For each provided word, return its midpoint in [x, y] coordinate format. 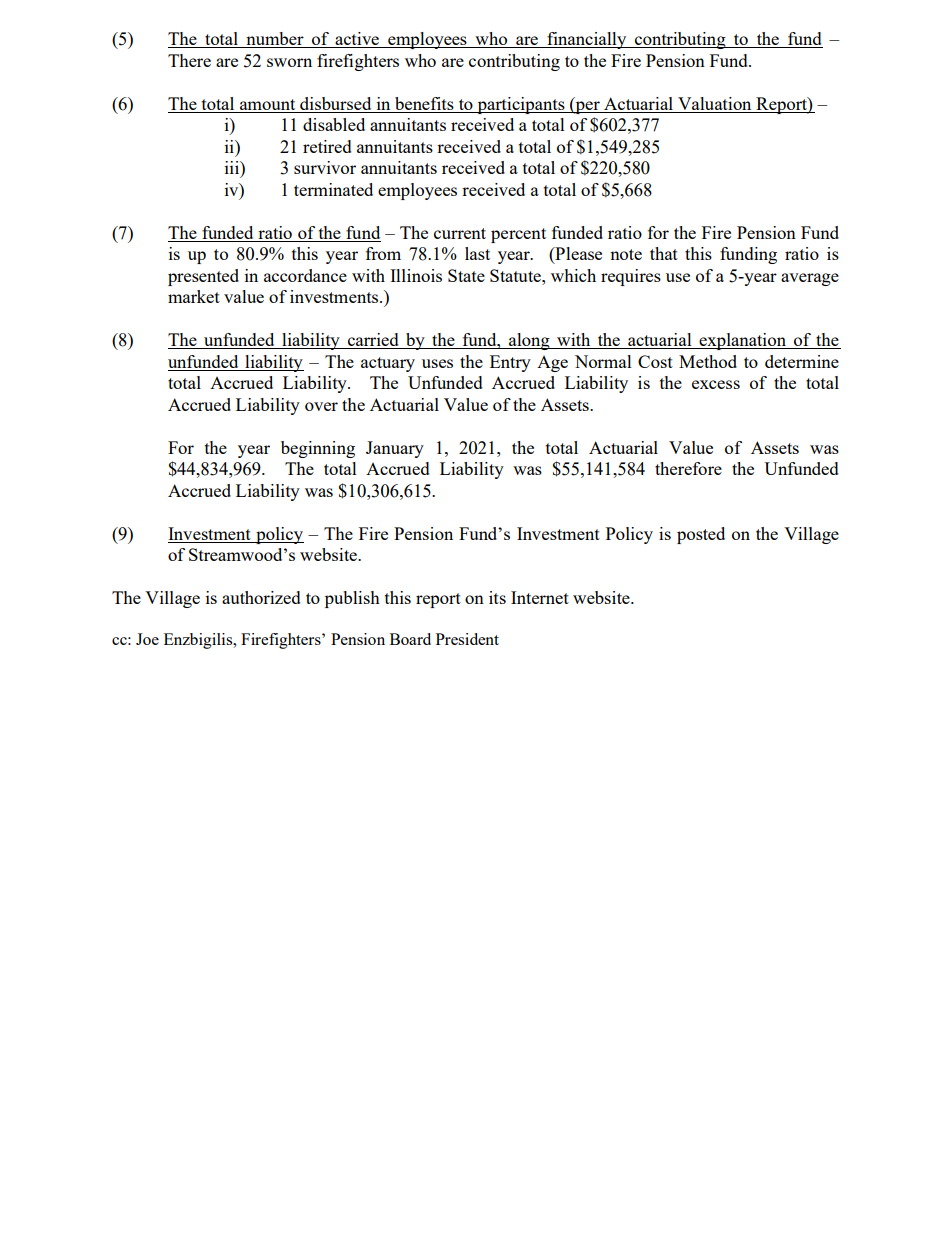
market [194, 296]
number [275, 40]
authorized [261, 597]
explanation [743, 341]
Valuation [715, 105]
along [529, 341]
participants [521, 105]
